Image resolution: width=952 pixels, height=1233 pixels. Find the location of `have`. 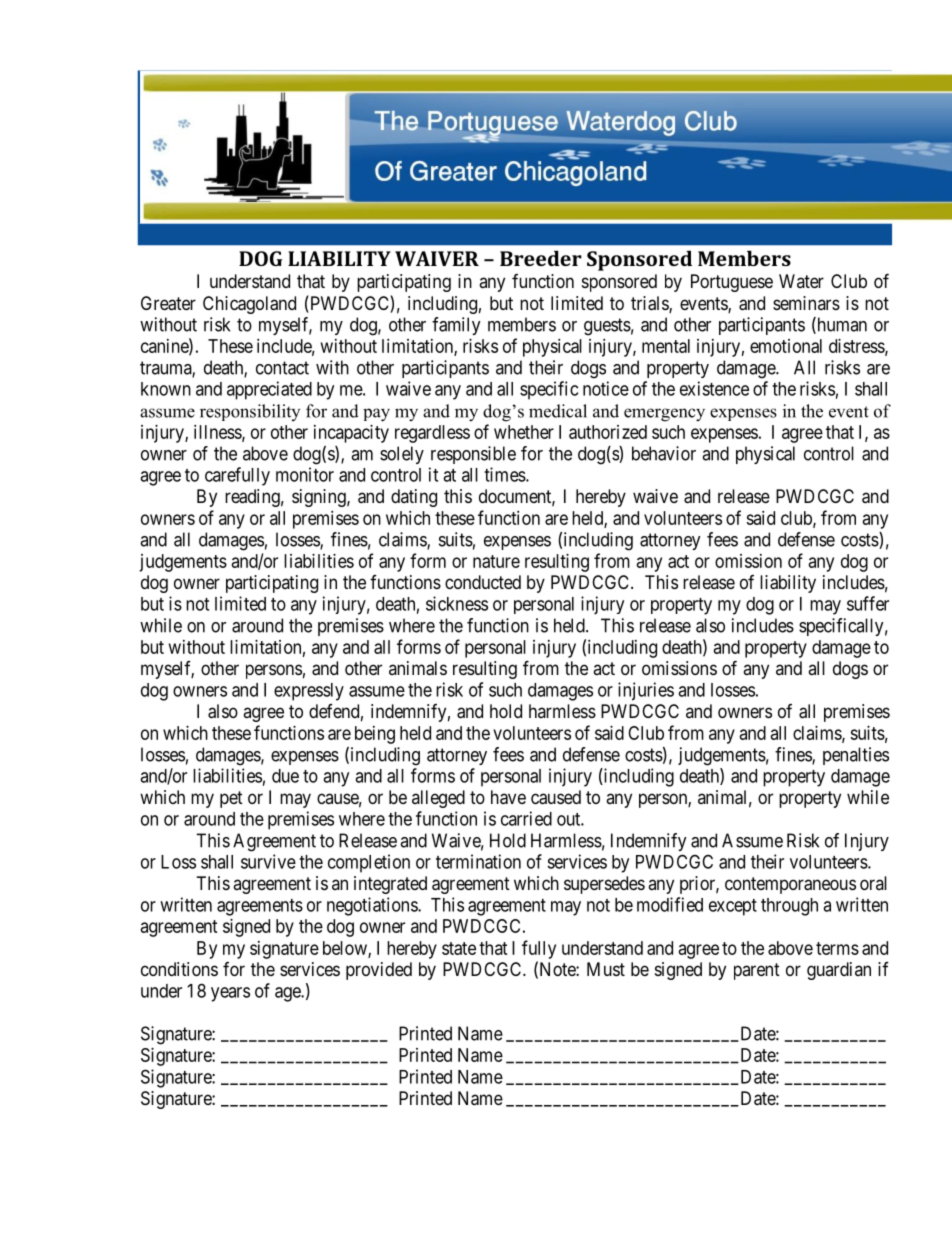

have is located at coordinates (508, 797).
